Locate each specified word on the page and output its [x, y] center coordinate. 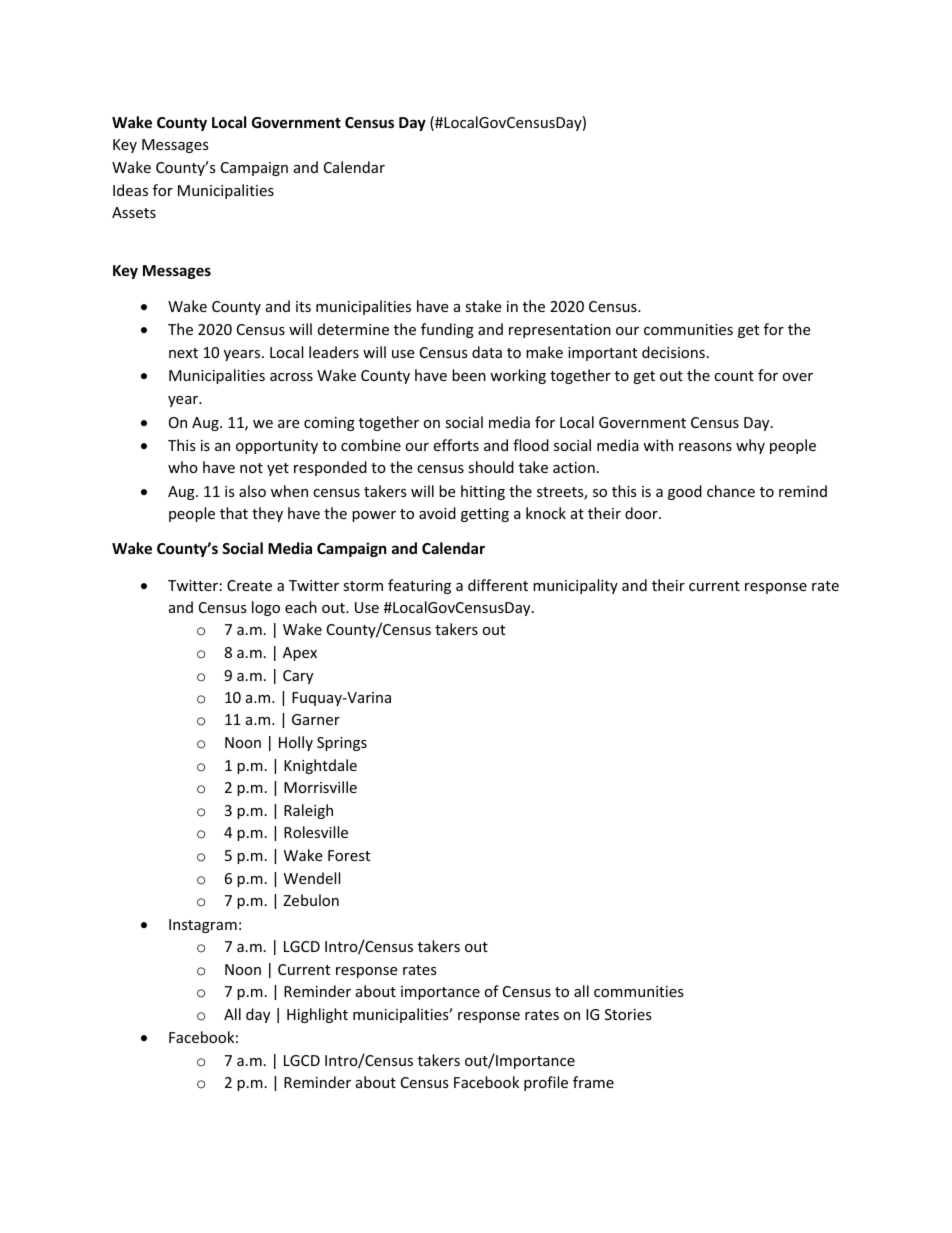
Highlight [317, 1015]
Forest [349, 855]
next [183, 353]
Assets [134, 212]
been [469, 375]
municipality [575, 586]
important [602, 354]
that [234, 513]
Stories [628, 1014]
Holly [296, 743]
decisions [673, 352]
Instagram [203, 926]
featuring [419, 586]
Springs [342, 744]
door [642, 513]
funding [447, 330]
